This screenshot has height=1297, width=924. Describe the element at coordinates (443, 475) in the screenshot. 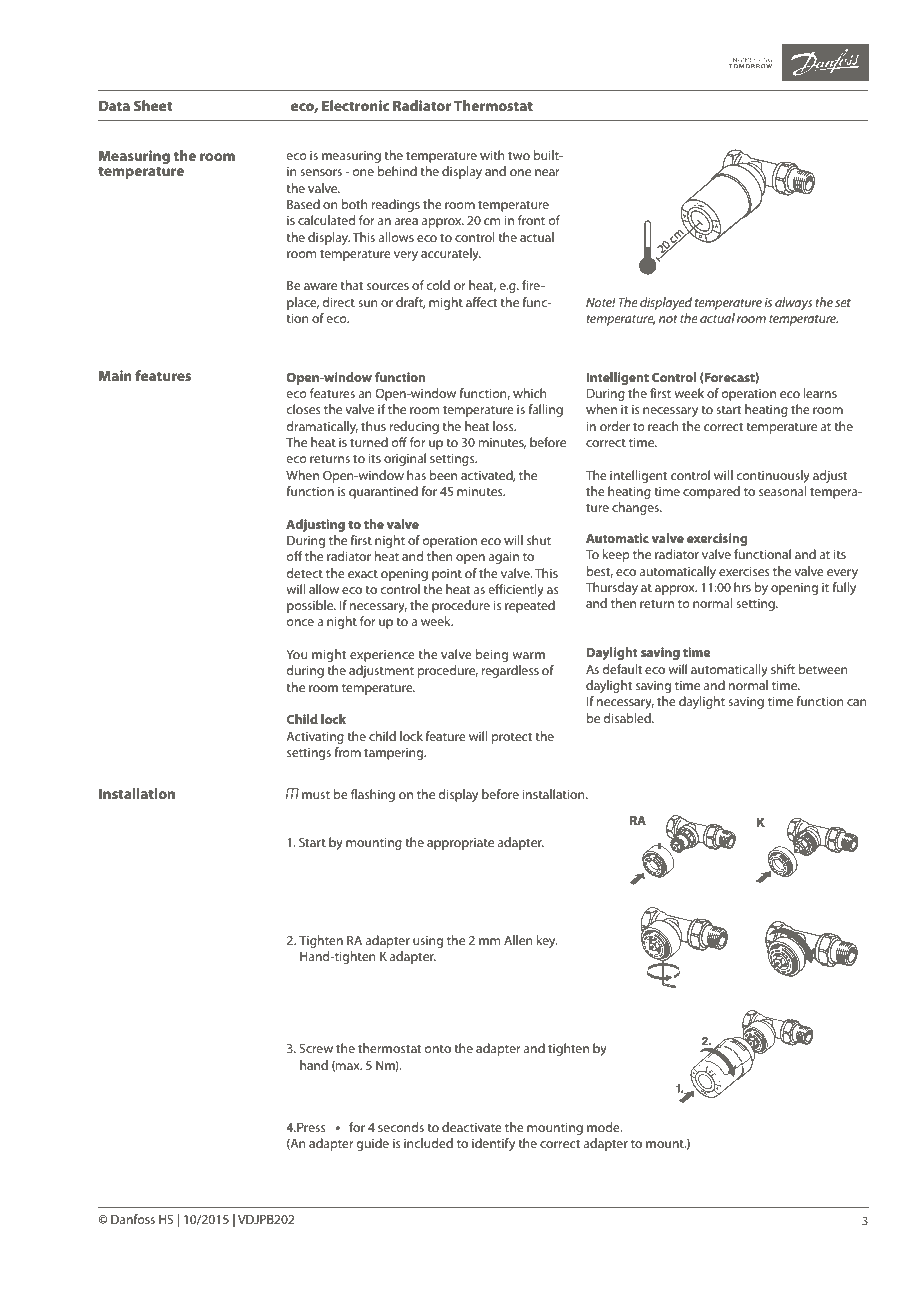

I see `been` at that location.
